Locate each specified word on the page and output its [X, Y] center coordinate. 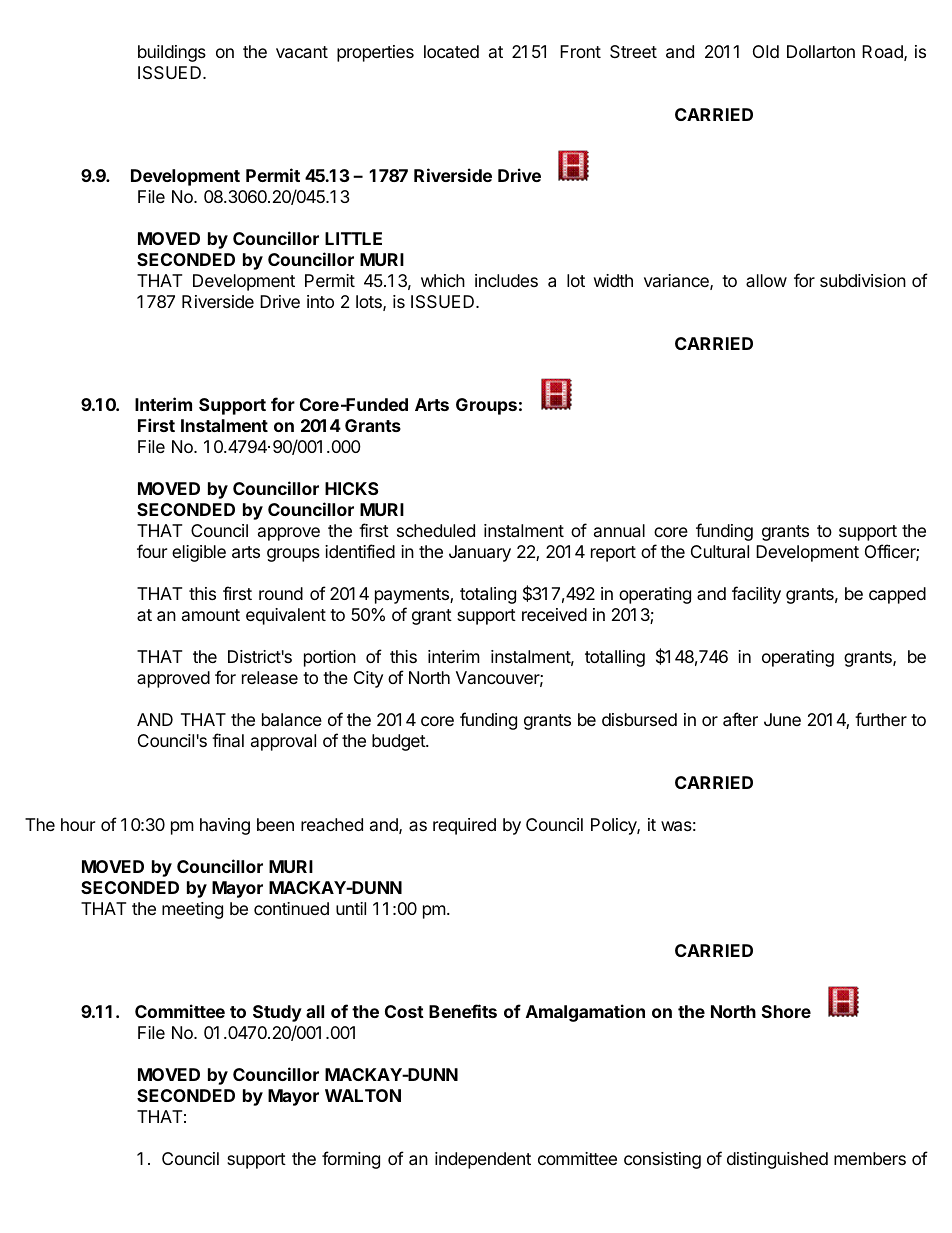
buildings [172, 53]
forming [351, 1160]
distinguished [777, 1160]
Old [766, 51]
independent [483, 1160]
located [451, 51]
